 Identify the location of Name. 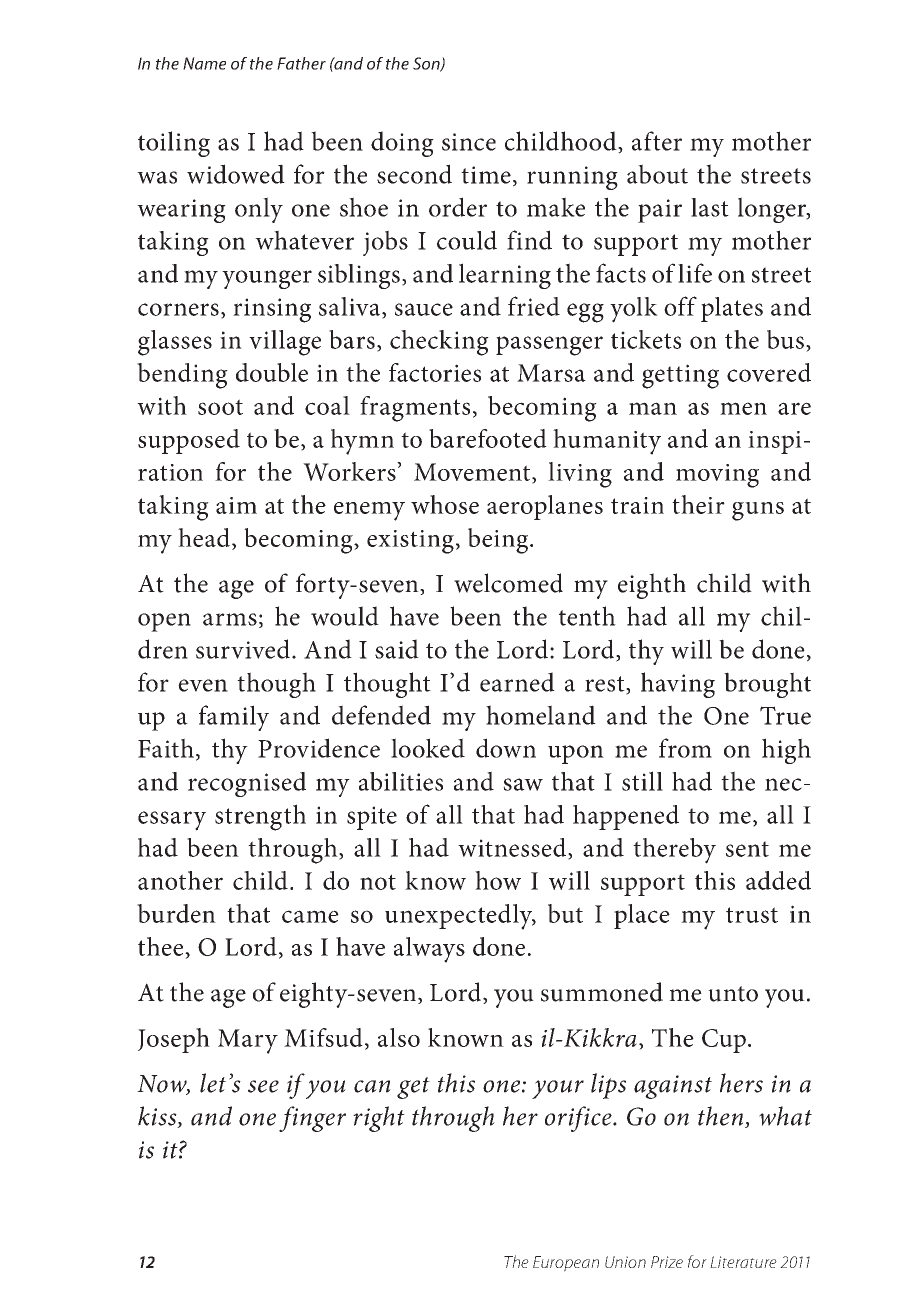
(204, 63).
